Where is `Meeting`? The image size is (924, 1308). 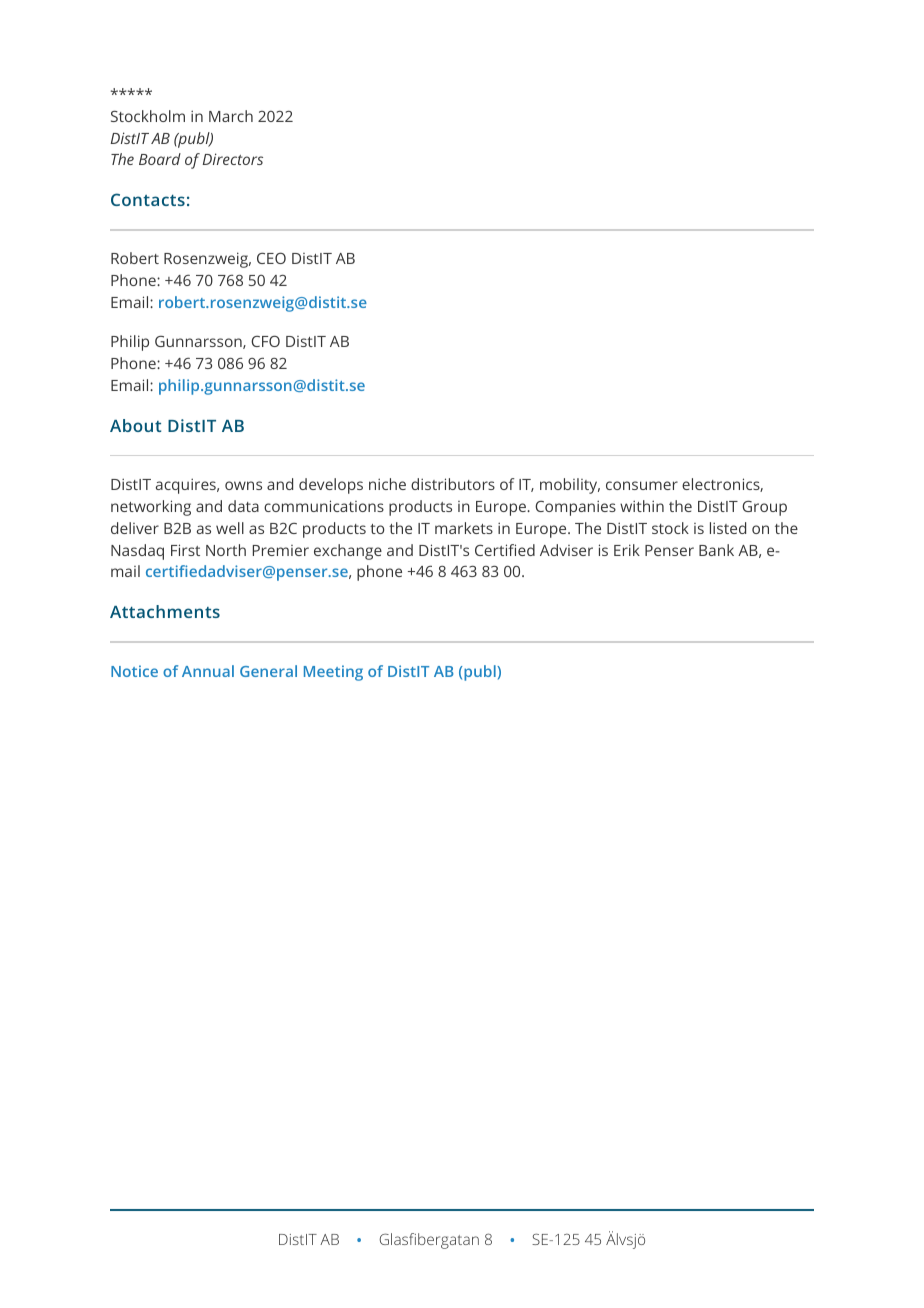 Meeting is located at coordinates (333, 673).
